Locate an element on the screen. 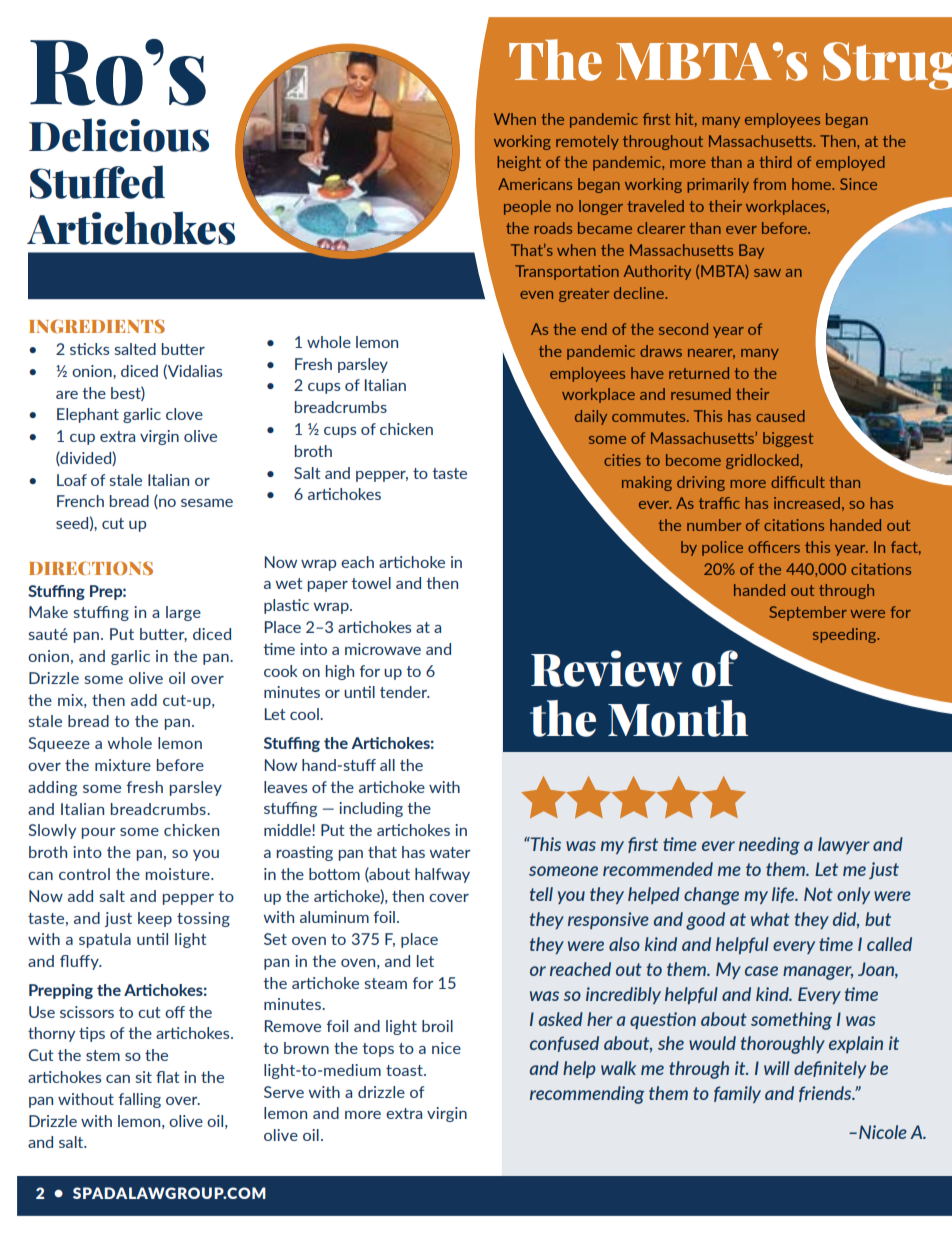 The width and height of the screenshot is (952, 1233). Delicious is located at coordinates (119, 135).
